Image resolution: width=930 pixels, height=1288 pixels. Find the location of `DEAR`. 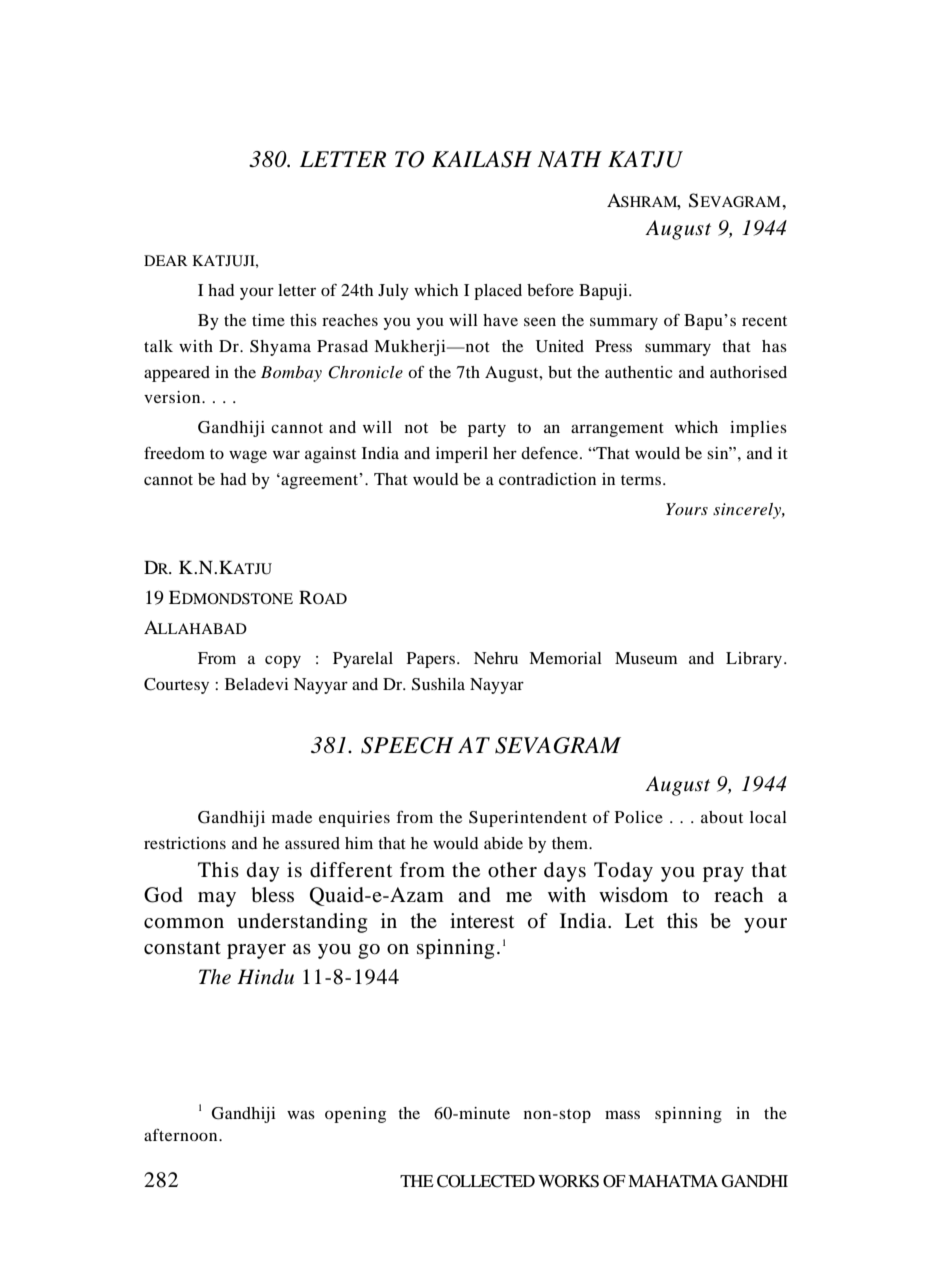

DEAR is located at coordinates (166, 260).
